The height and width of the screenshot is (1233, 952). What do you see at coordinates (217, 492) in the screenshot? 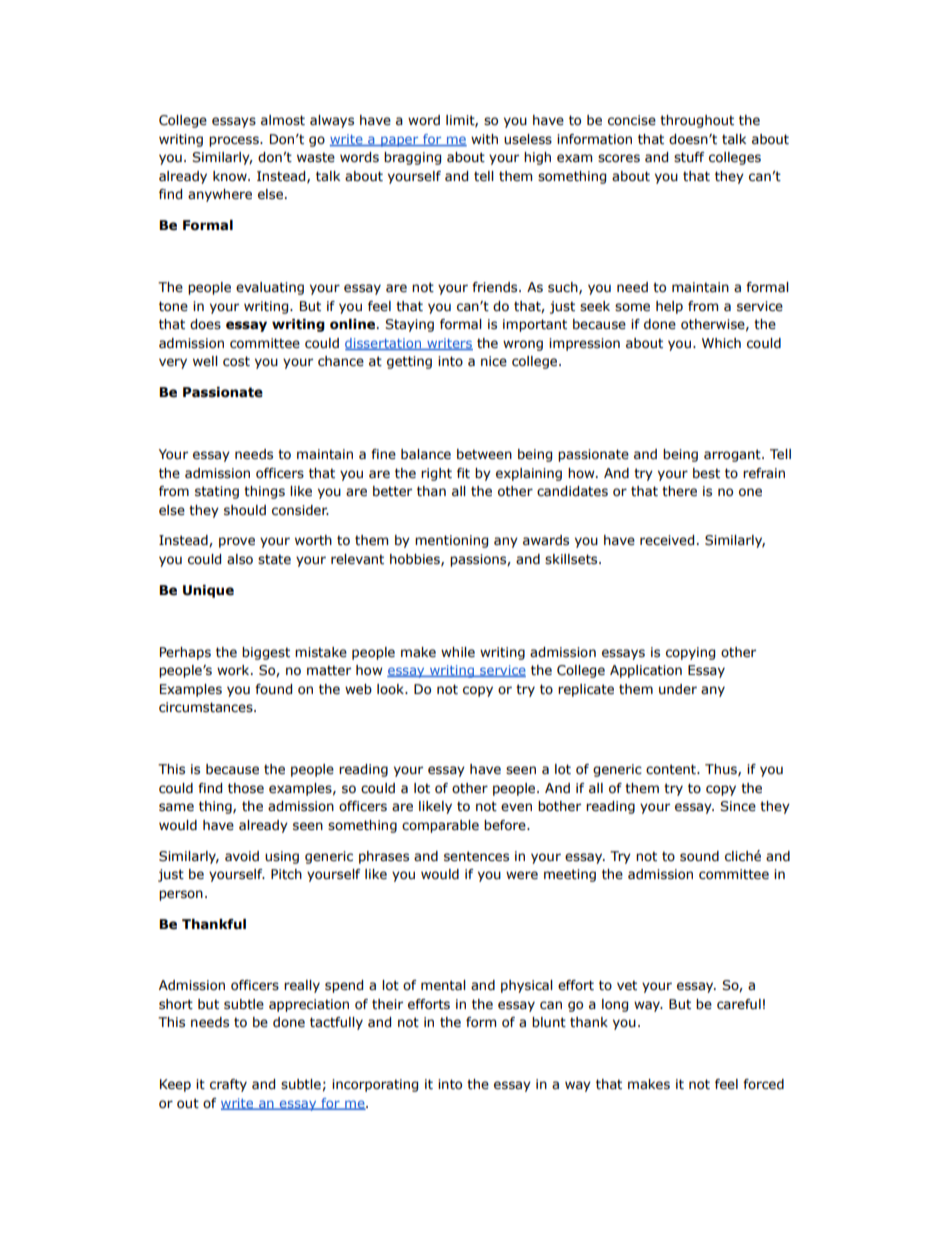
I see `stating` at bounding box center [217, 492].
